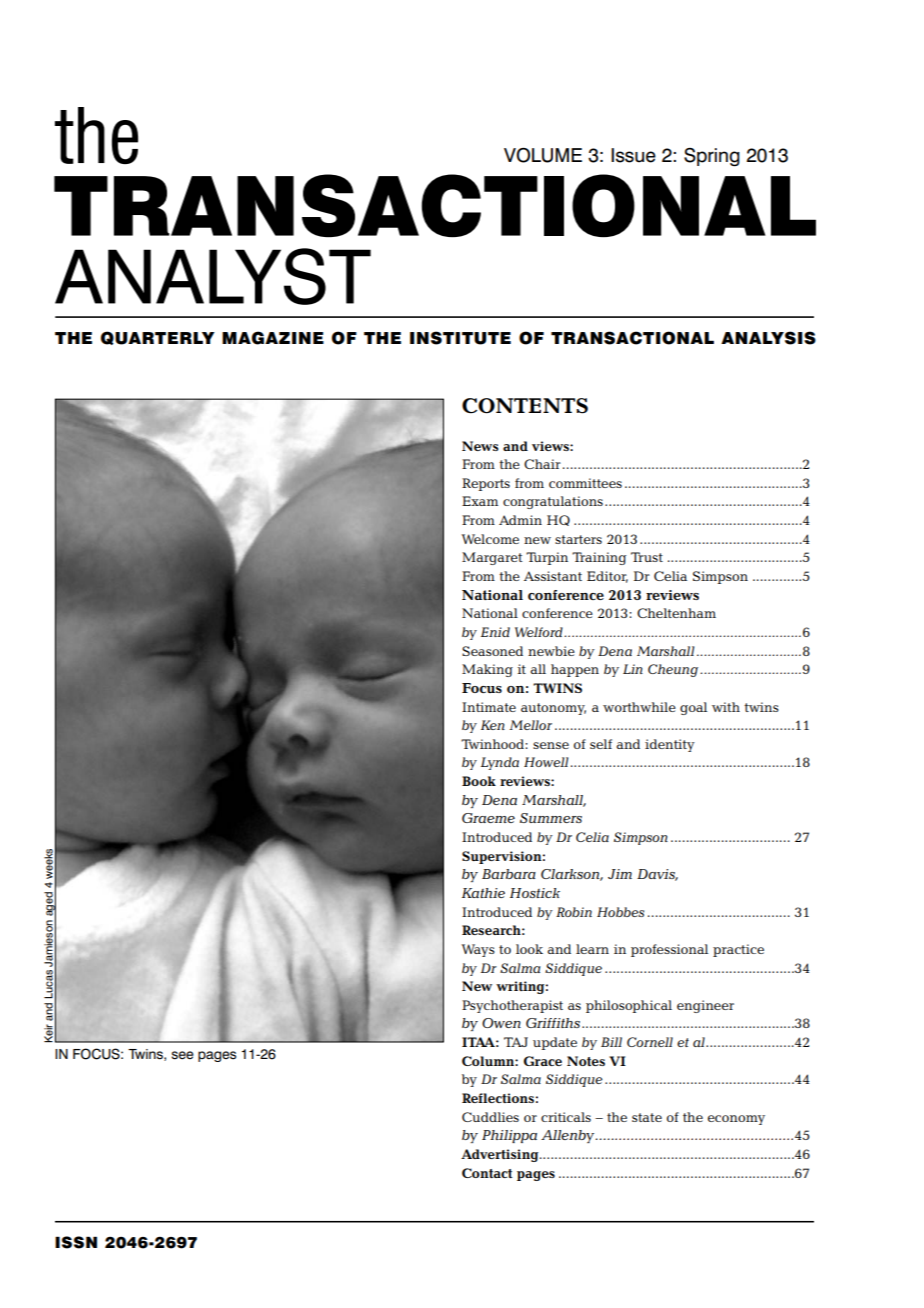  What do you see at coordinates (76, 1242) in the screenshot?
I see `ISSN` at bounding box center [76, 1242].
